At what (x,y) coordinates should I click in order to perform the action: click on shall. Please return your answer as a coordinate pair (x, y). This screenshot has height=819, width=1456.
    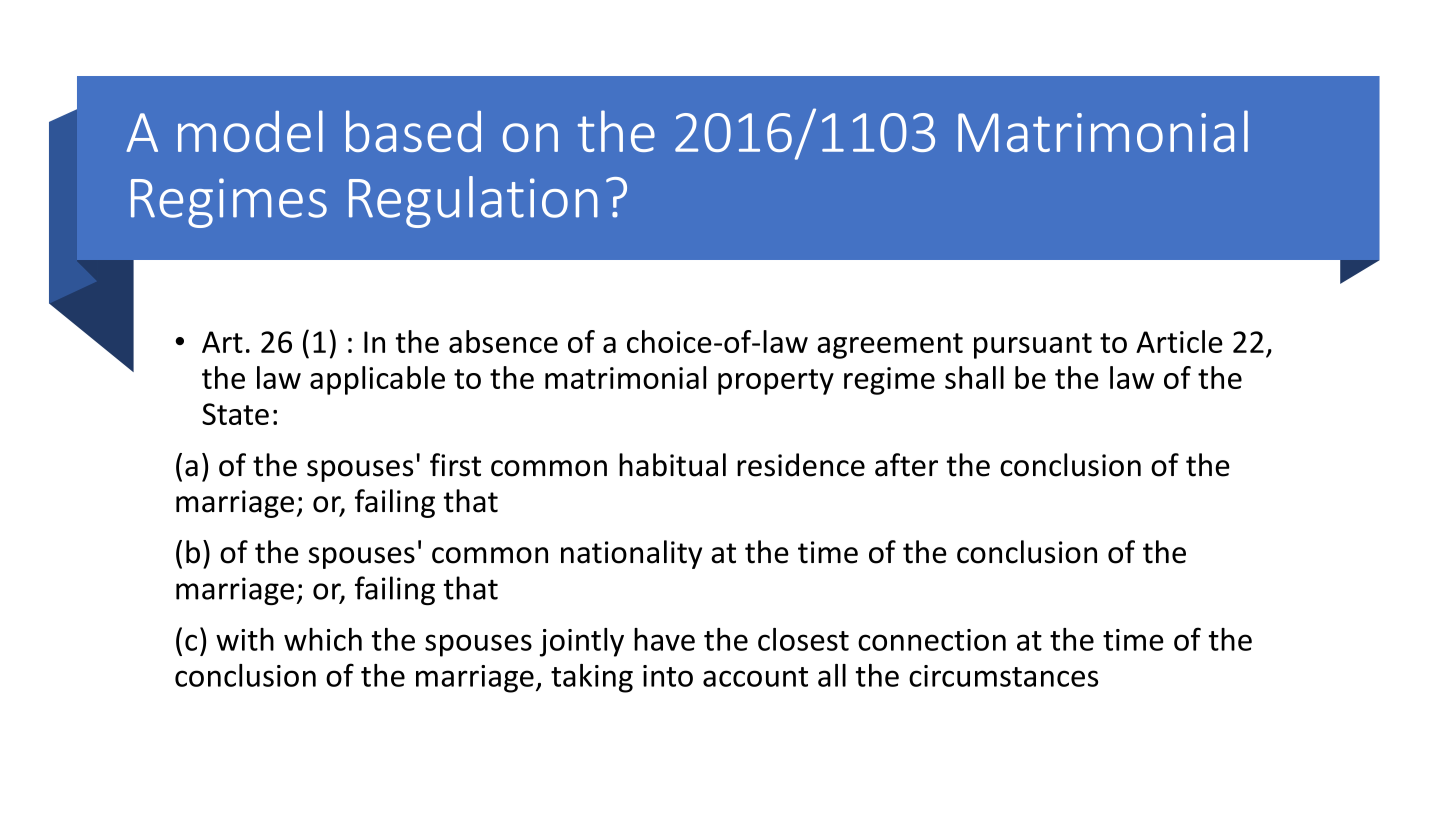
    Looking at the image, I should click on (974, 377).
